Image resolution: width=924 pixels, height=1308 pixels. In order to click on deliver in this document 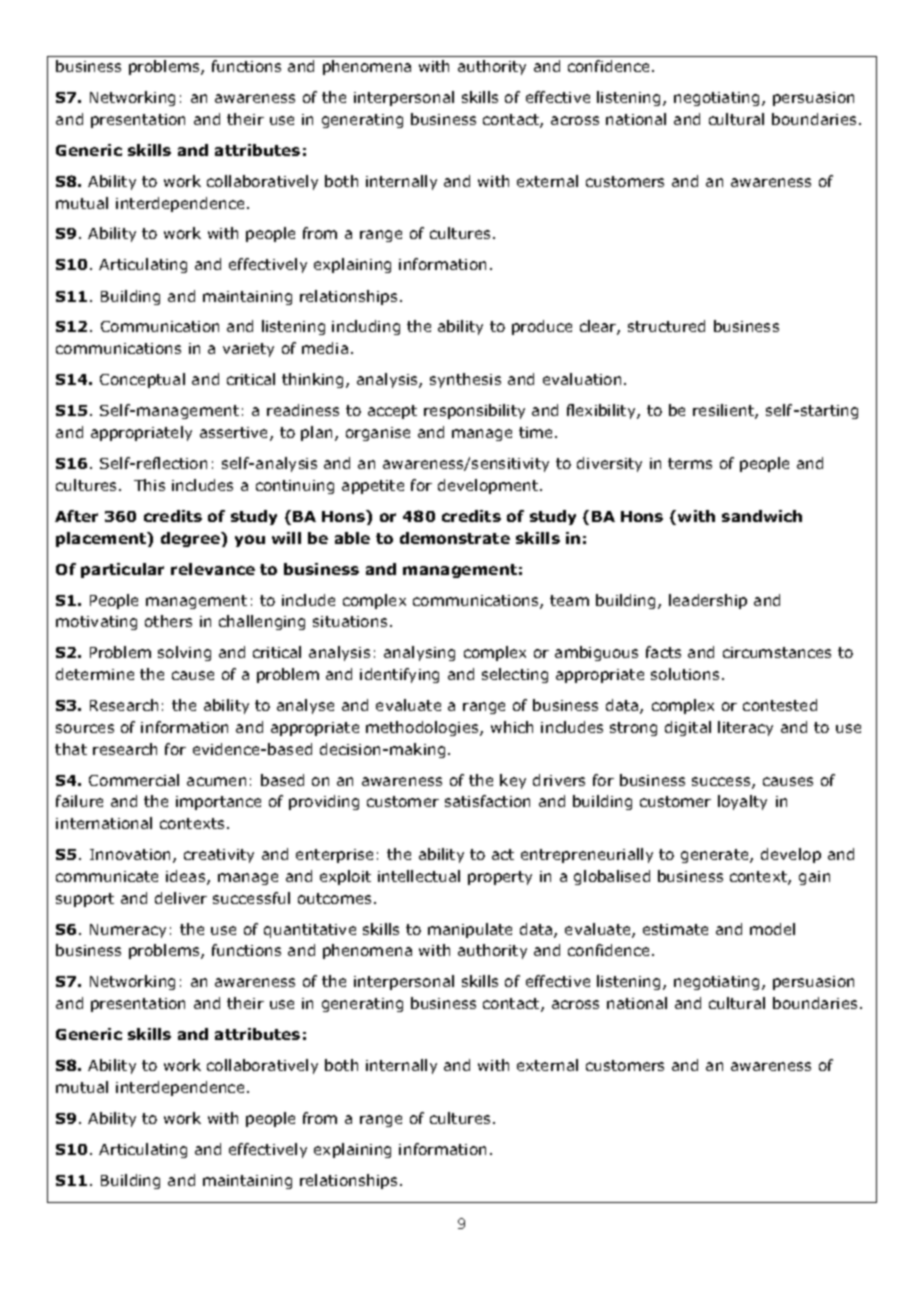, I will do `click(181, 898)`.
